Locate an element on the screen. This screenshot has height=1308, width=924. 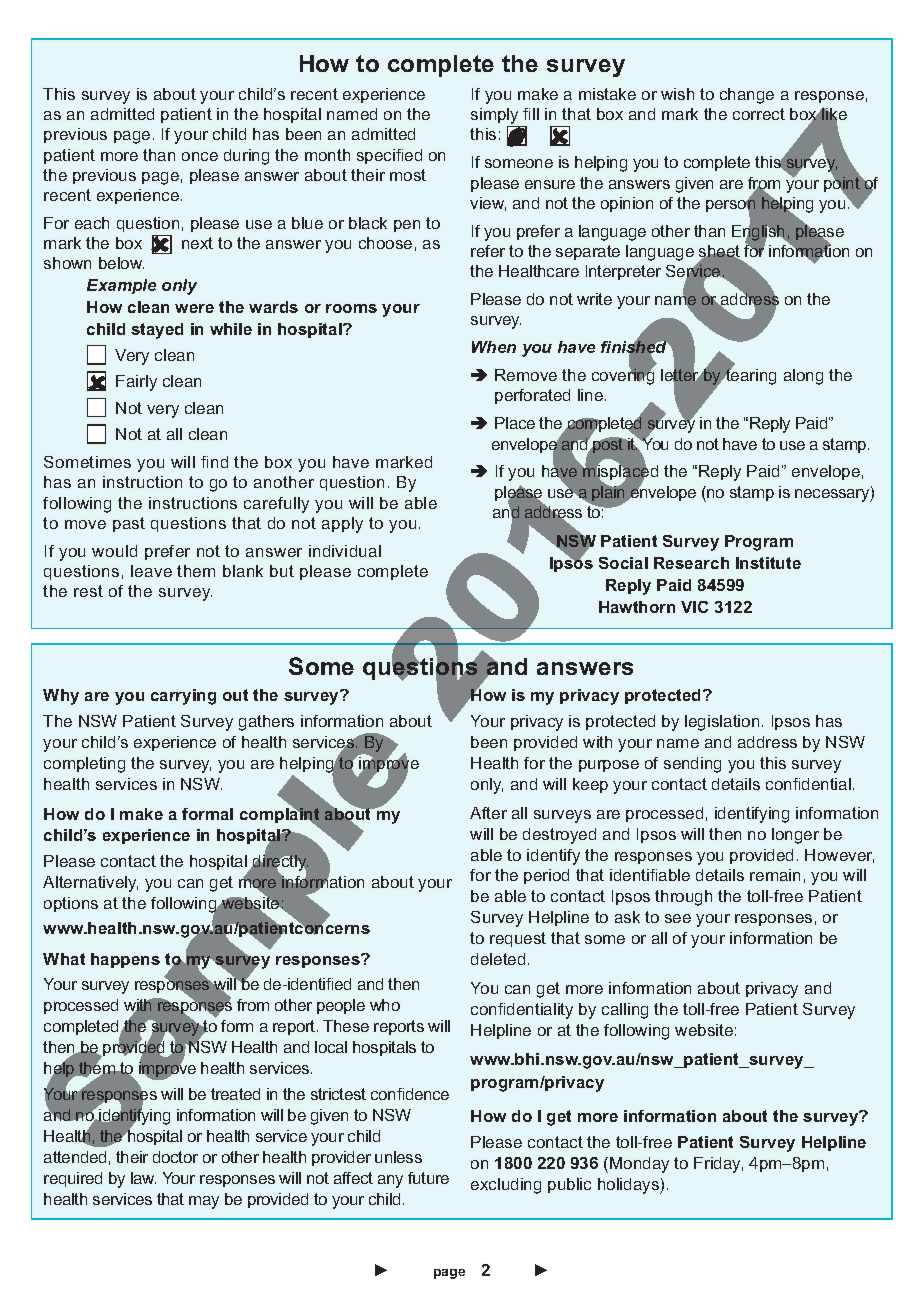
individual is located at coordinates (345, 551).
